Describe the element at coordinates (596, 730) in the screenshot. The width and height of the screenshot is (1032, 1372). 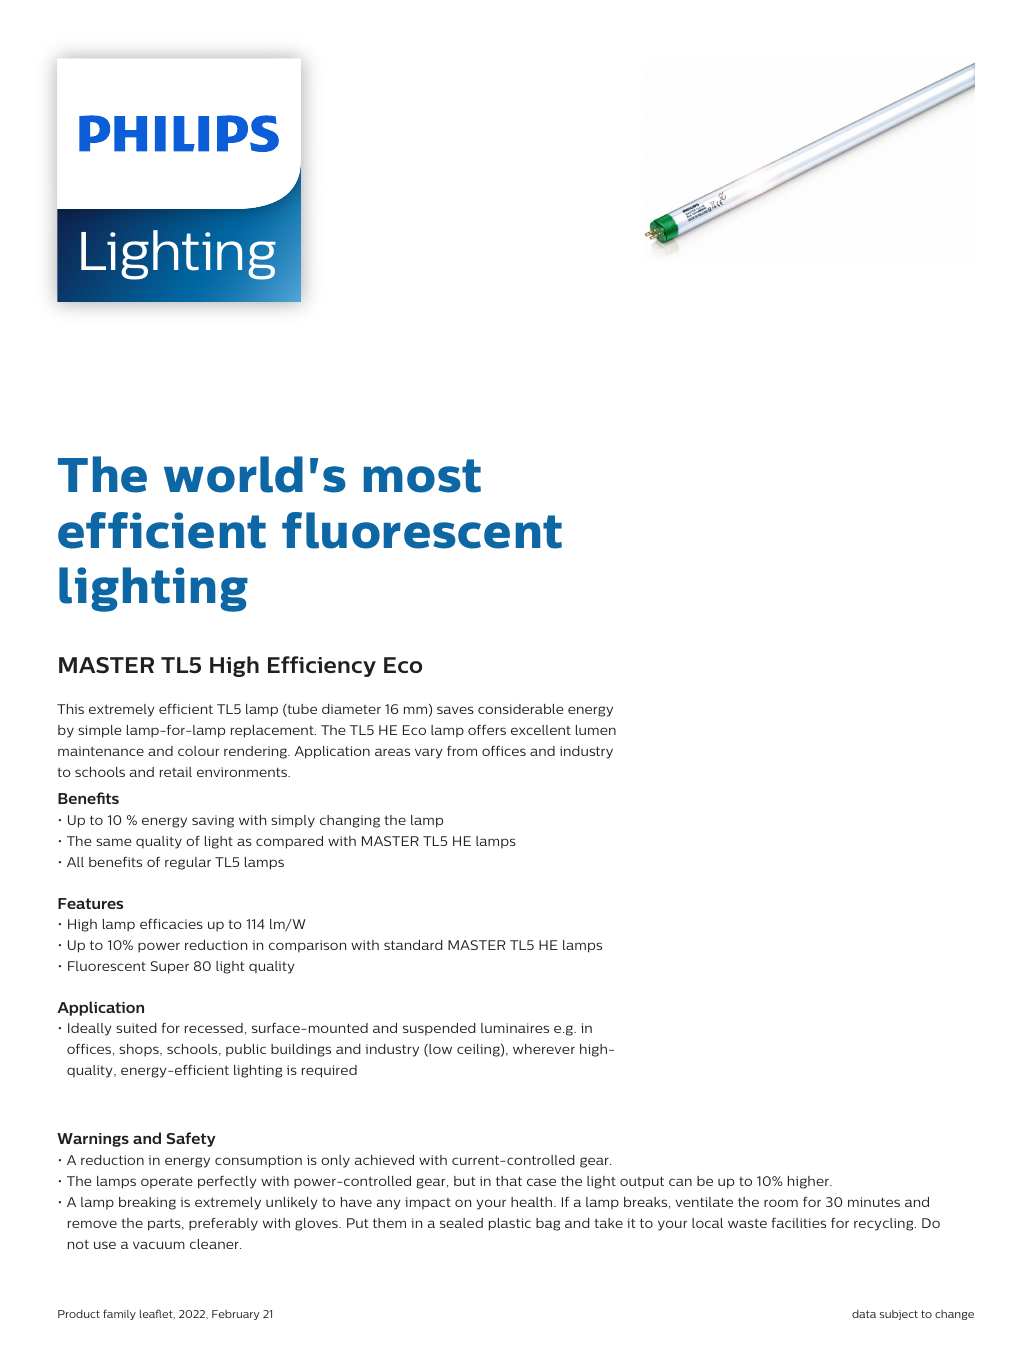
I see `lumen` at that location.
